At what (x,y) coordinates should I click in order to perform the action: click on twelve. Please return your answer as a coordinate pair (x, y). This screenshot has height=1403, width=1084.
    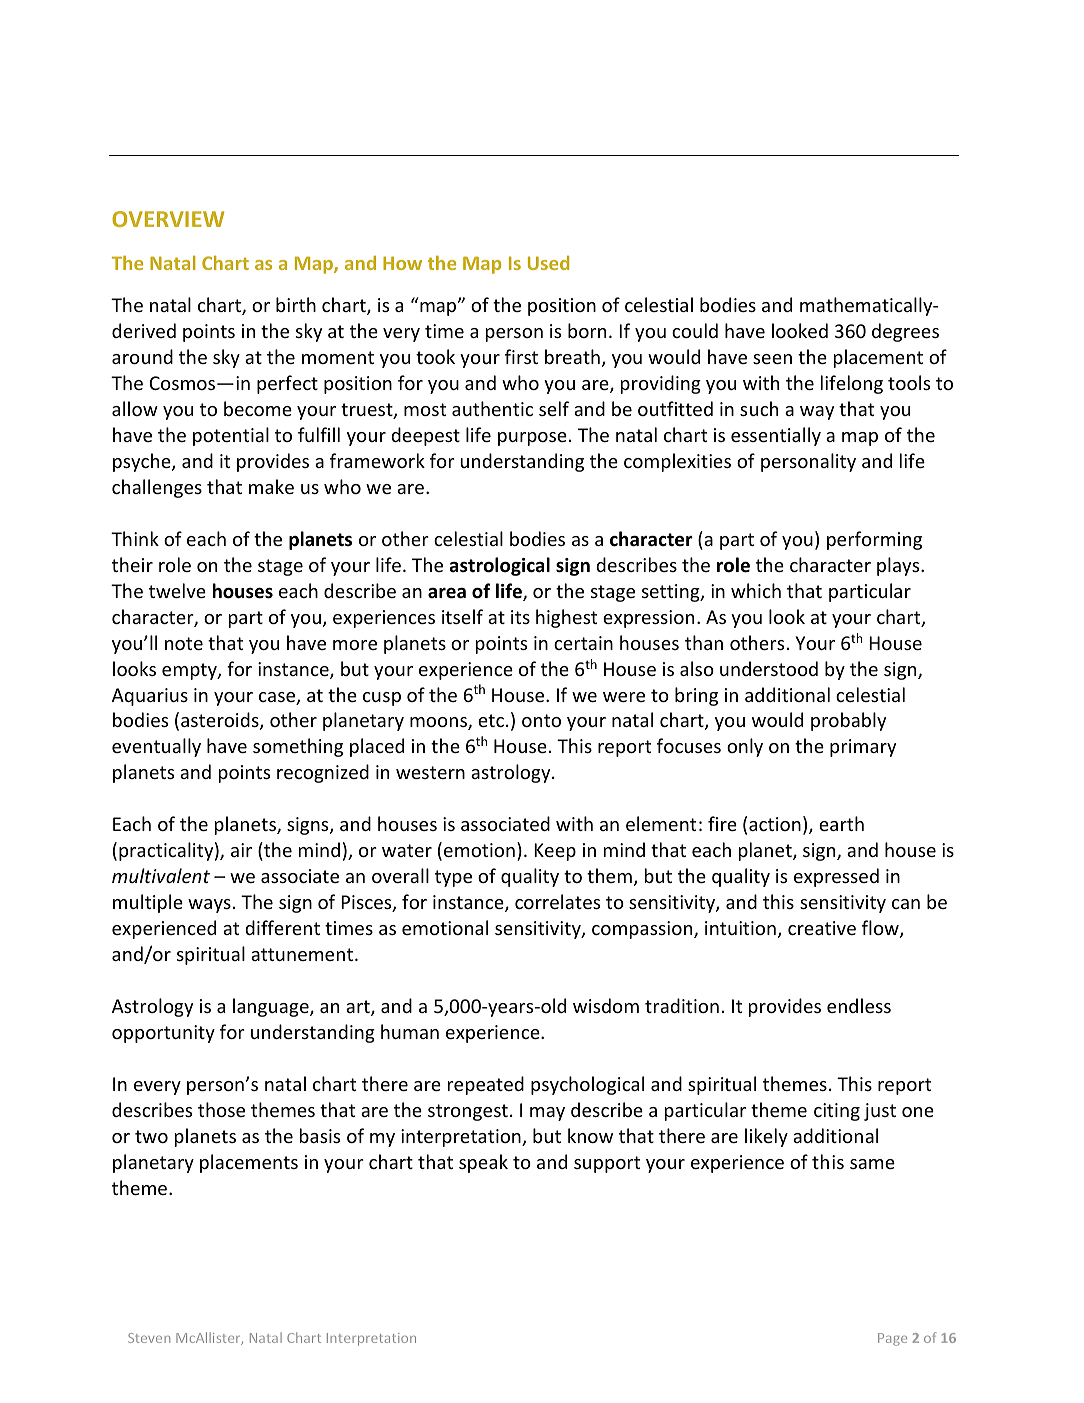
    Looking at the image, I should click on (177, 590).
